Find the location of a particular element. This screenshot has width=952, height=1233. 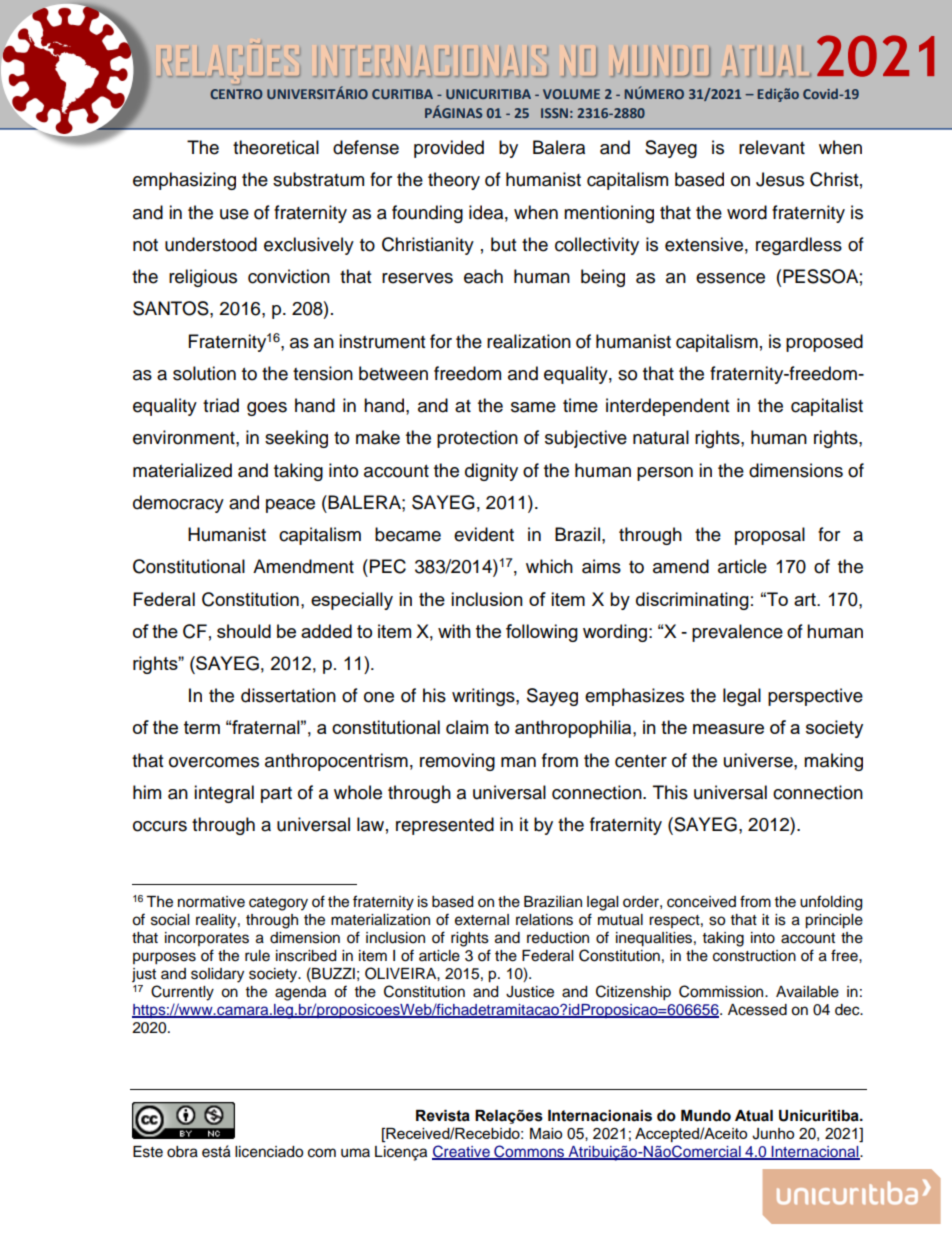

with is located at coordinates (454, 631).
